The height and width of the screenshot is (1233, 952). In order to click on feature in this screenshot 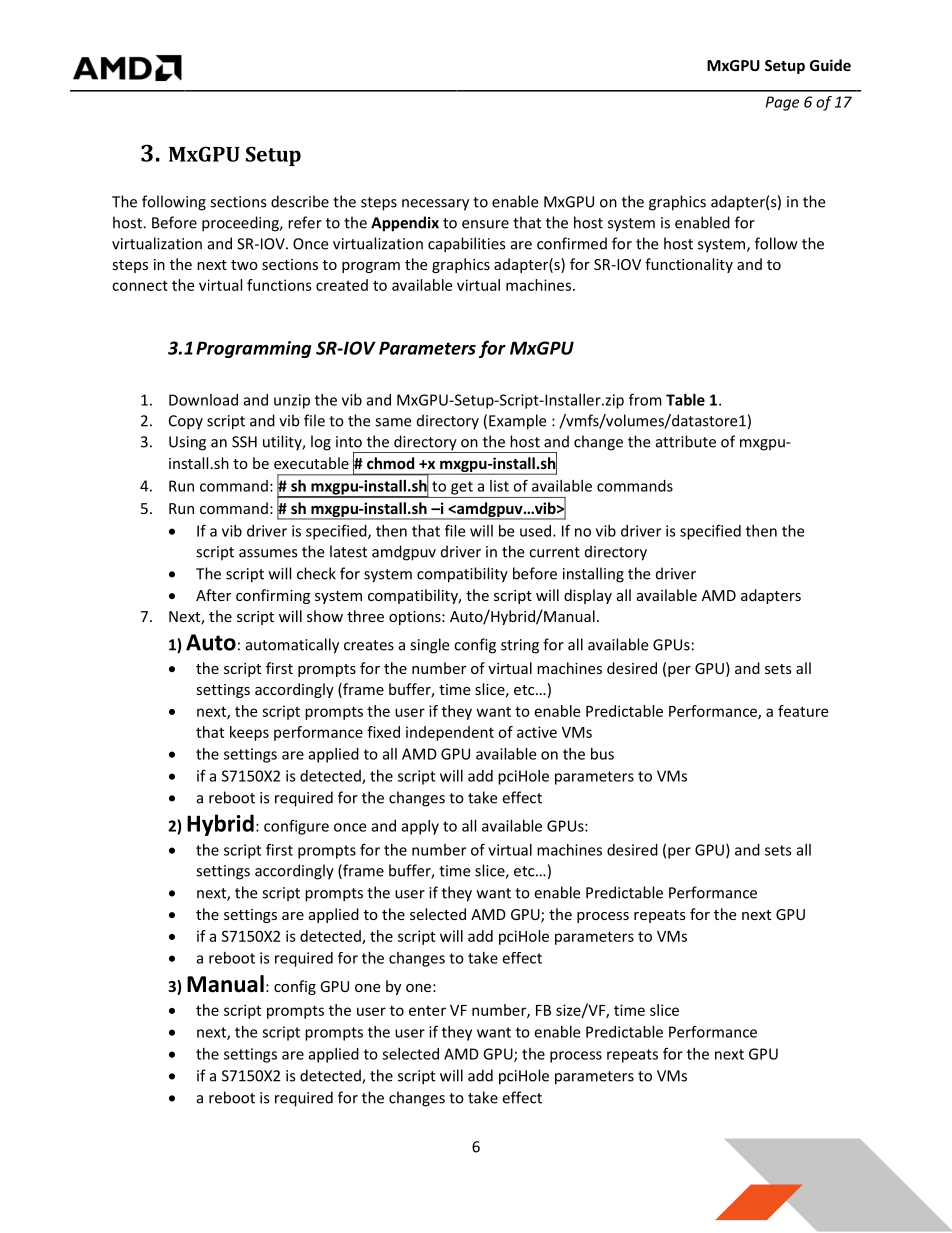, I will do `click(803, 711)`.
